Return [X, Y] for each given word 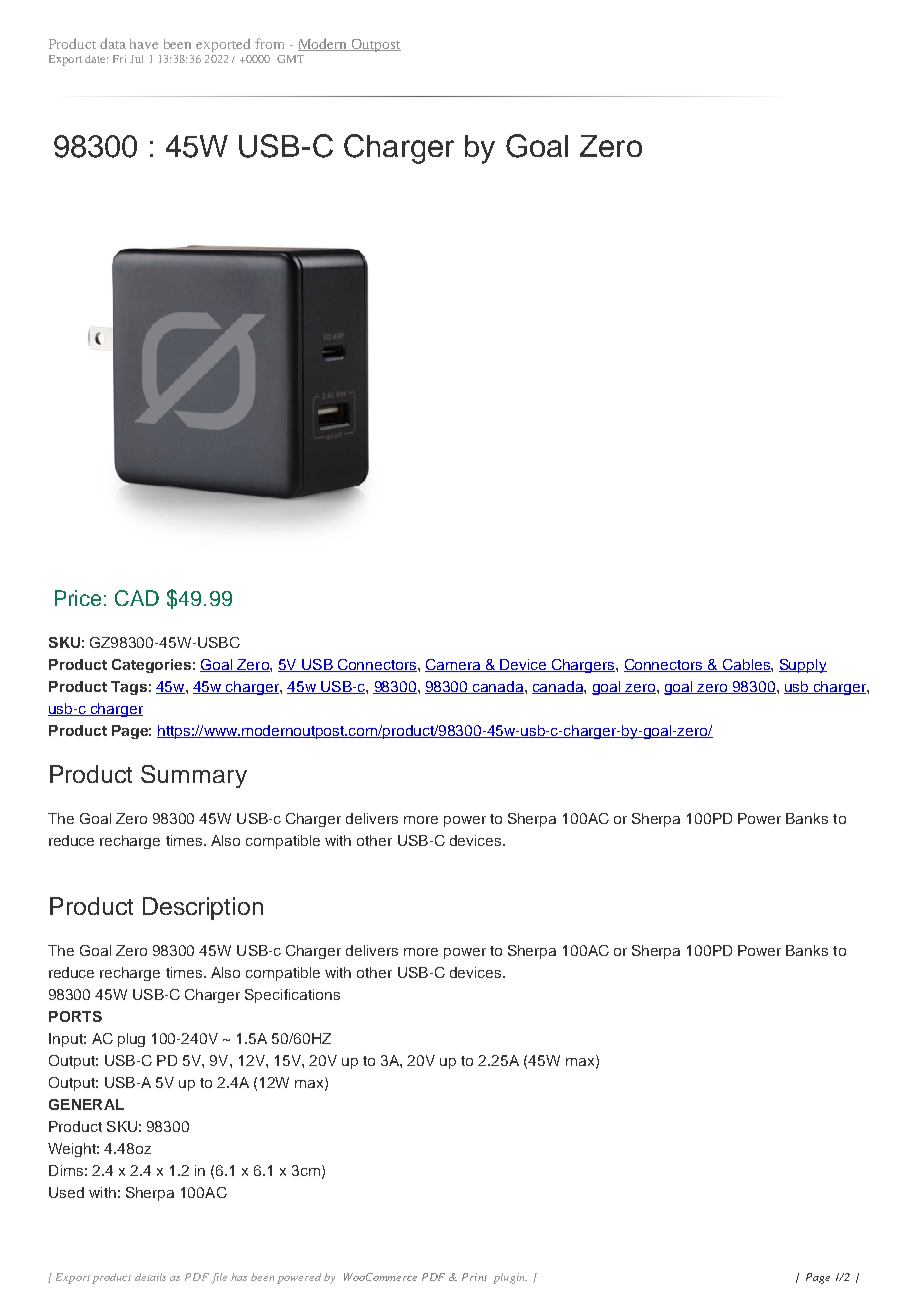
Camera [454, 665]
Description [203, 908]
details [150, 1277]
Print [474, 1277]
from [269, 43]
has [239, 1277]
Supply [803, 666]
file [219, 1278]
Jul [136, 59]
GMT [290, 59]
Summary [194, 776]
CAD [137, 598]
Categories [151, 666]
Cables [746, 665]
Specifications [292, 996]
